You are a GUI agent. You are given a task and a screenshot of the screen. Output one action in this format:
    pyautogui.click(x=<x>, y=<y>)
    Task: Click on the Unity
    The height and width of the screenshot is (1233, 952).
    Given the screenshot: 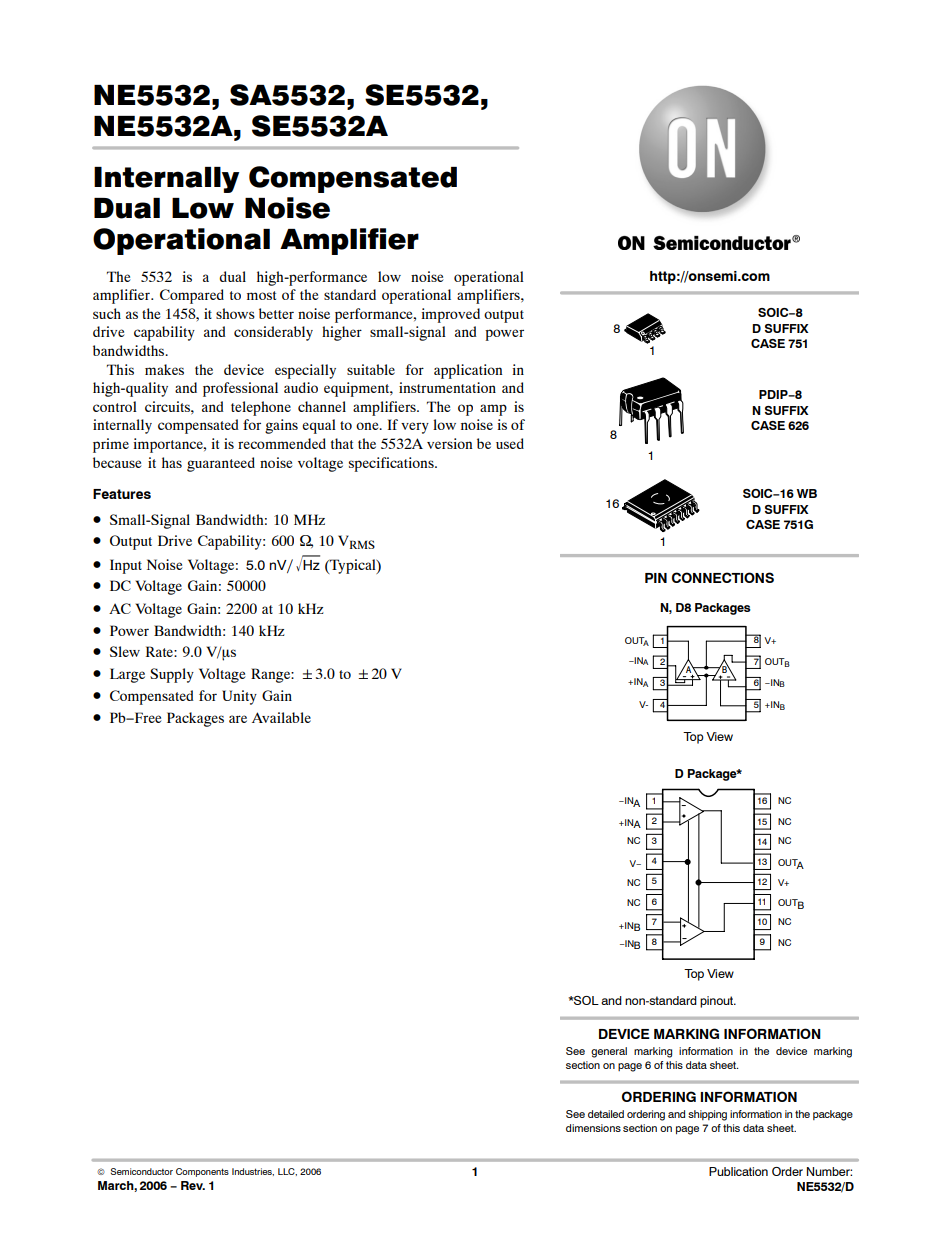 What is the action you would take?
    pyautogui.click(x=239, y=697)
